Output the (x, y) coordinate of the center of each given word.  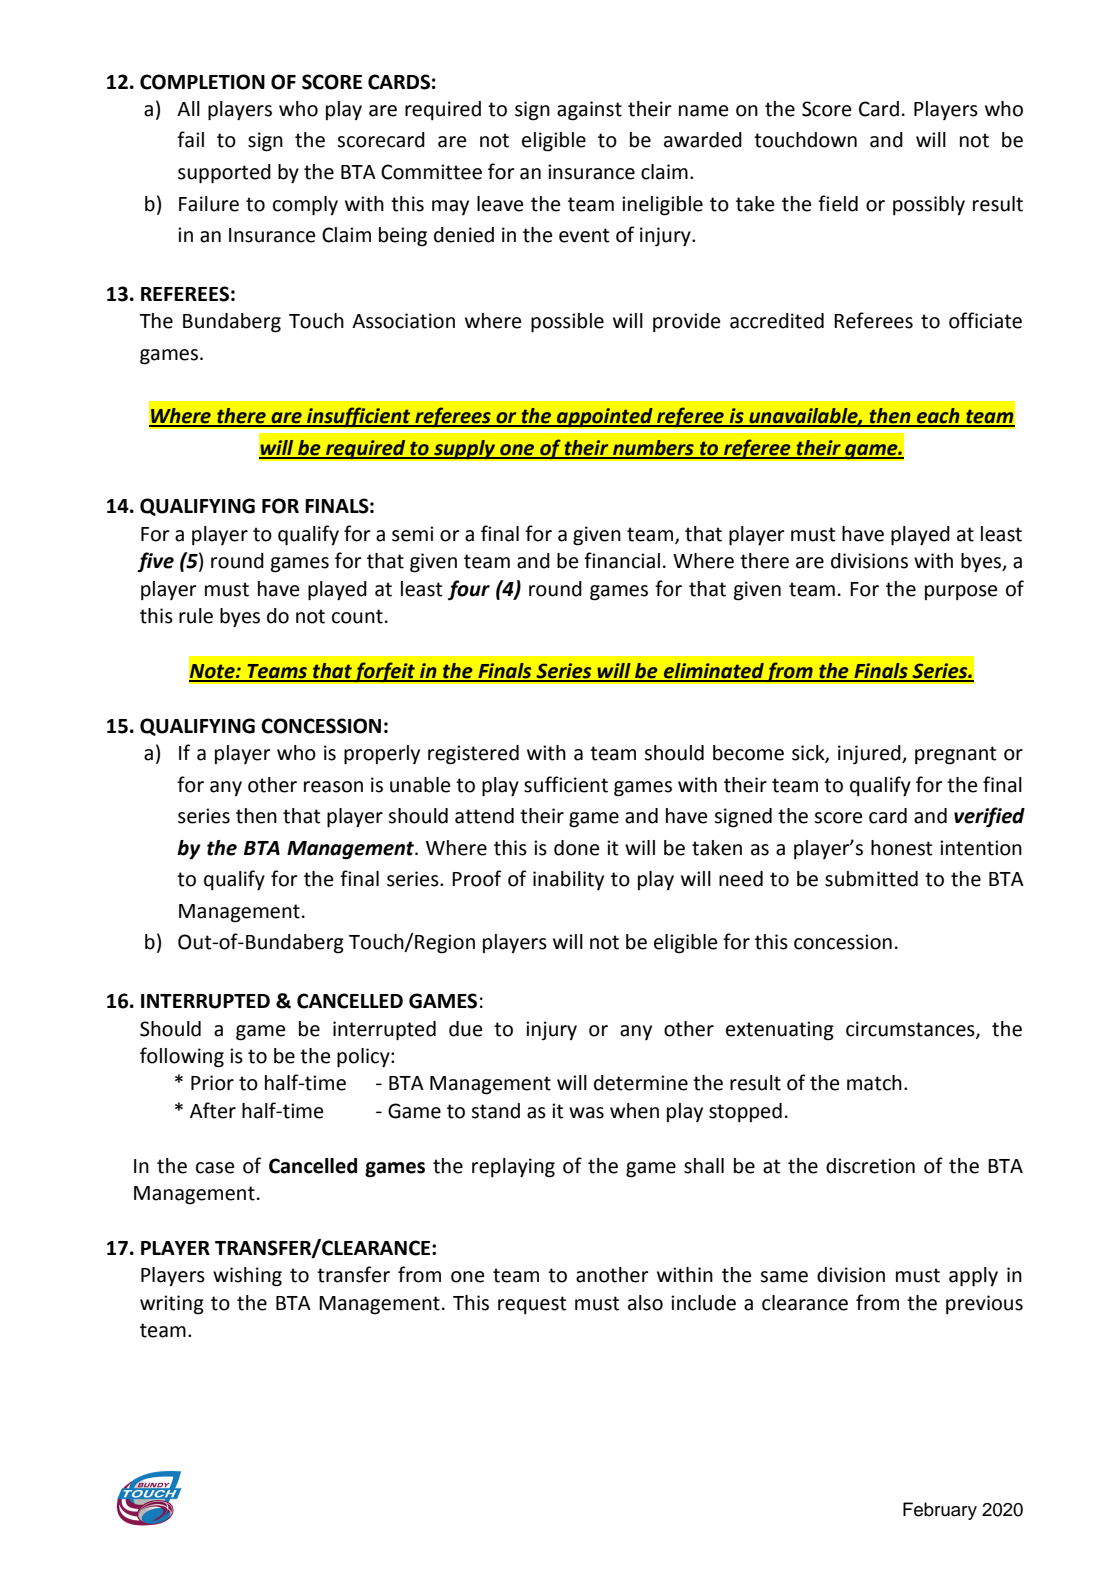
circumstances (911, 1029)
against (589, 111)
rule (196, 616)
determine (641, 1083)
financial (622, 560)
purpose (961, 592)
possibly (929, 205)
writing (172, 1305)
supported (224, 174)
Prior (212, 1083)
